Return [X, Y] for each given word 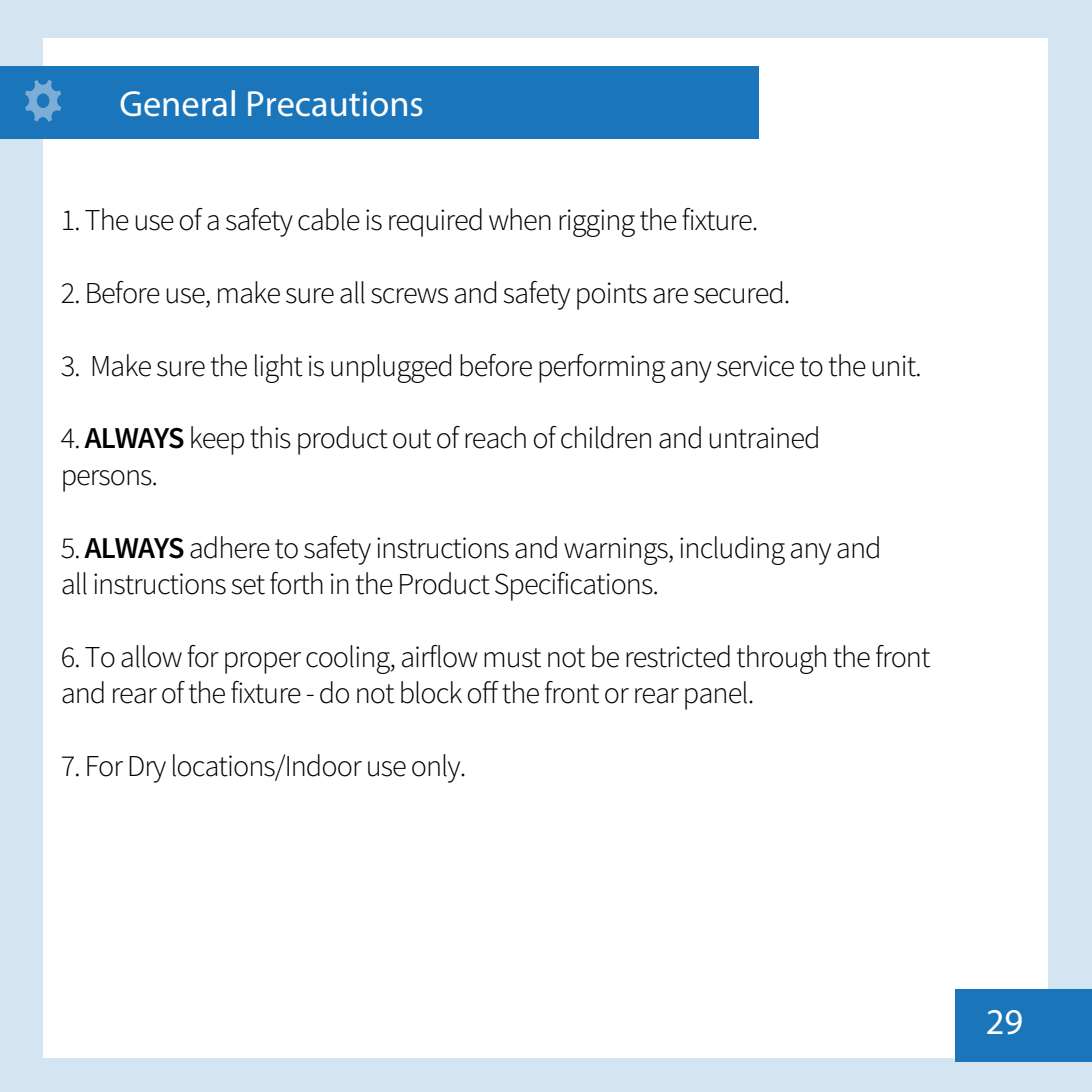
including [732, 550]
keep [217, 440]
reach [495, 437]
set [248, 585]
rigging [597, 223]
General [177, 103]
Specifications [575, 586]
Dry [147, 769]
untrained [763, 437]
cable [329, 219]
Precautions [335, 104]
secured [738, 292]
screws [409, 296]
